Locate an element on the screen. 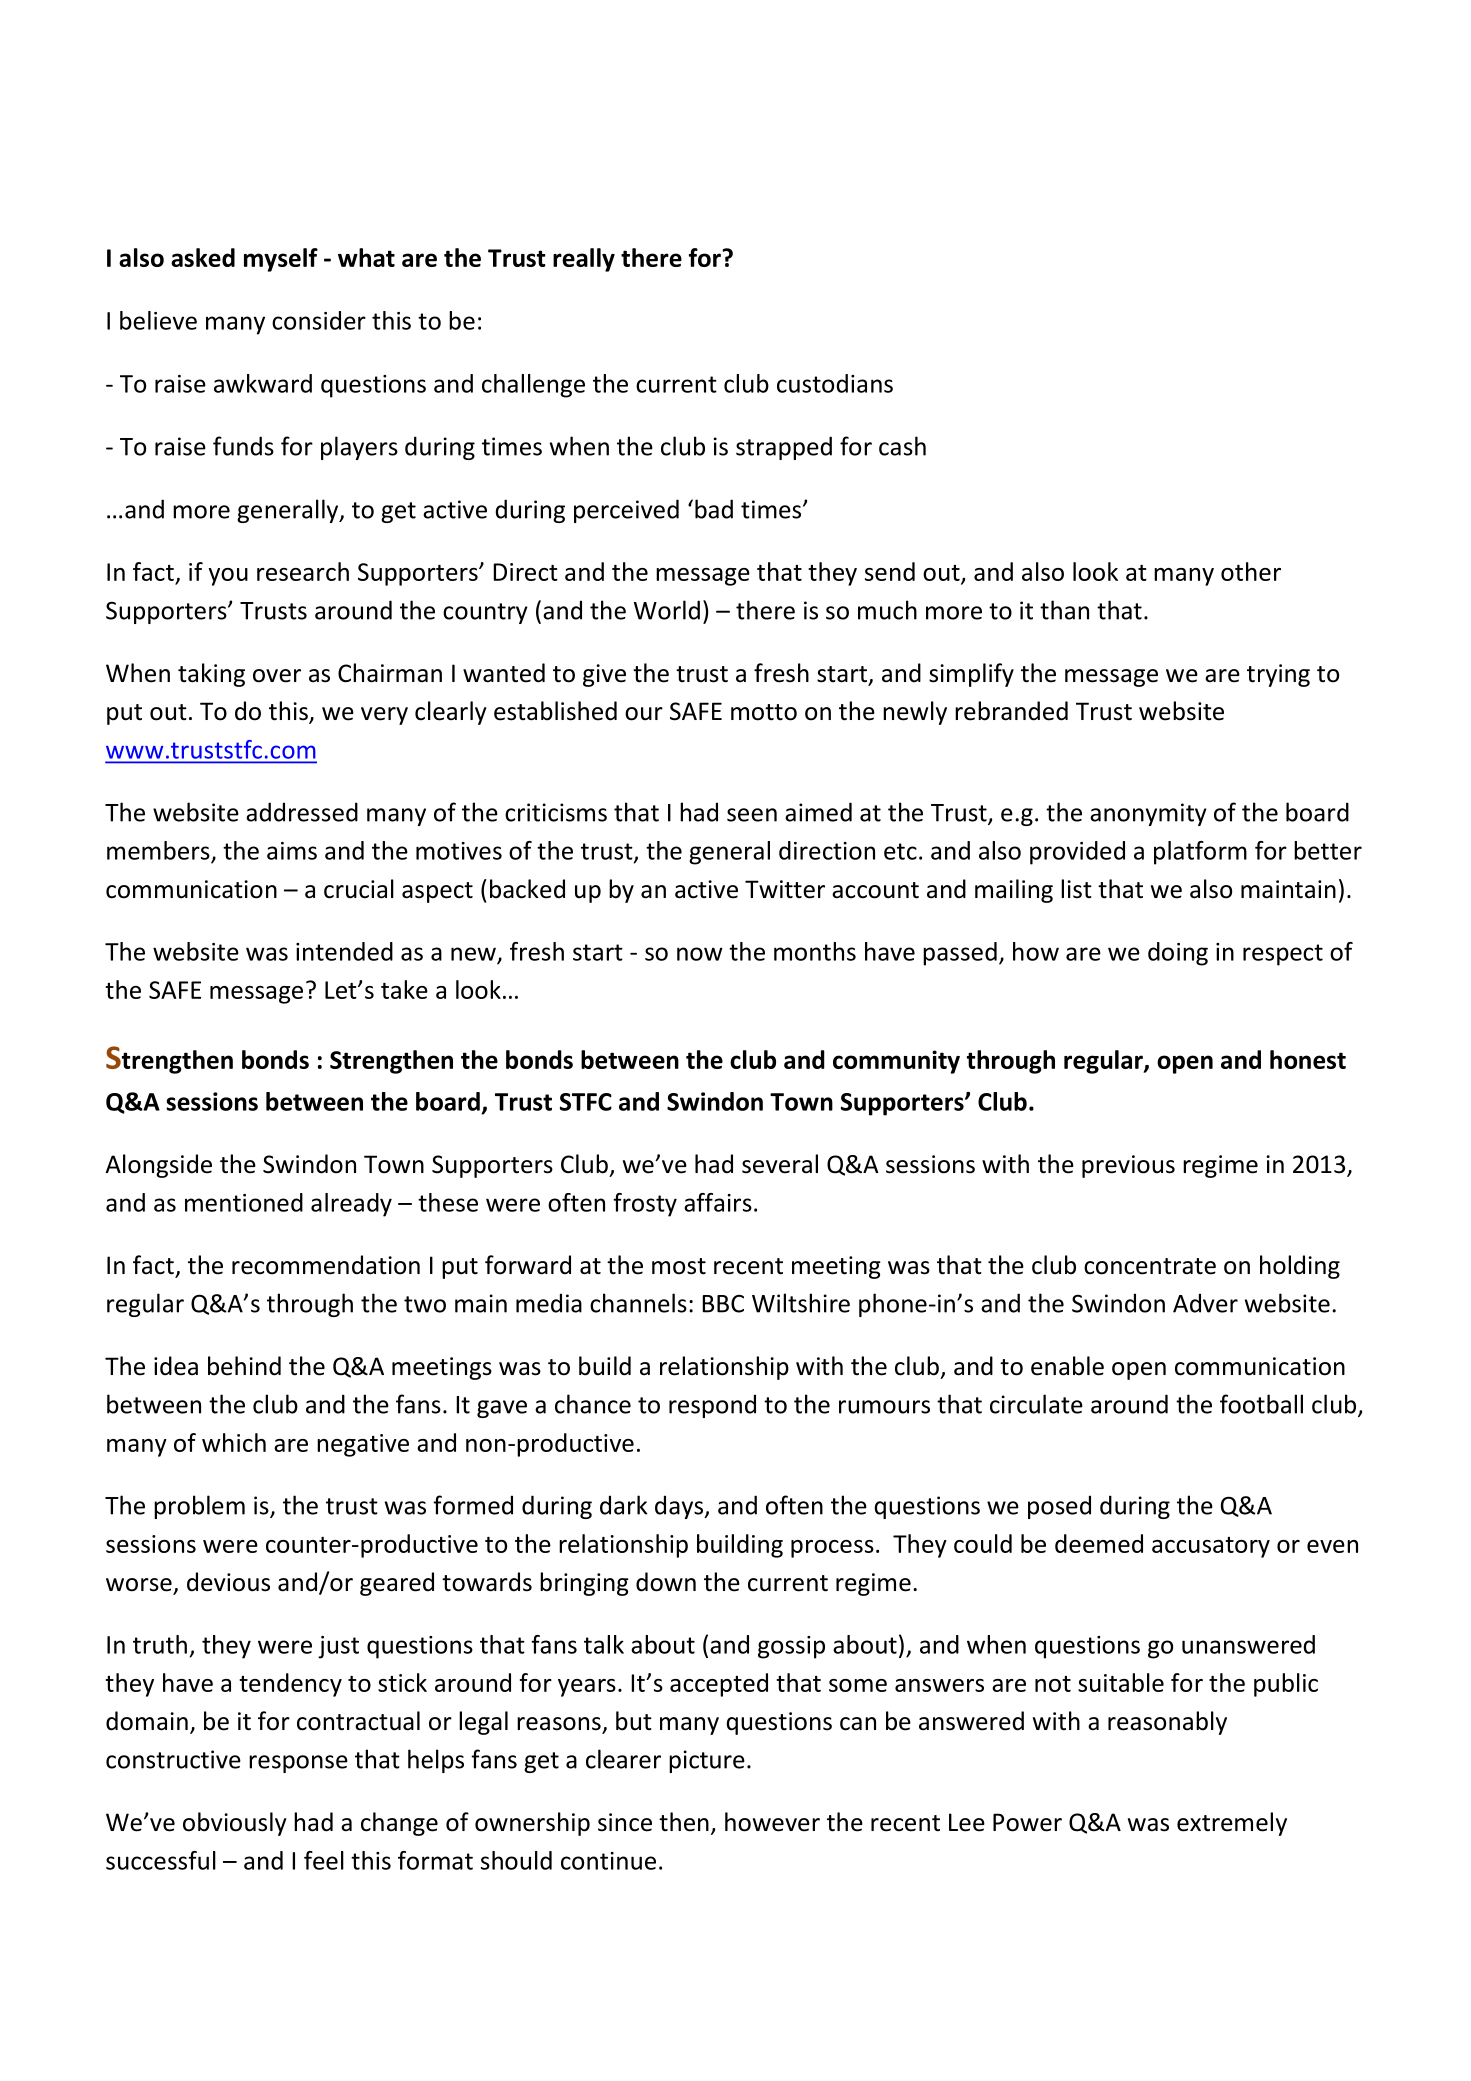  consider is located at coordinates (319, 320).
